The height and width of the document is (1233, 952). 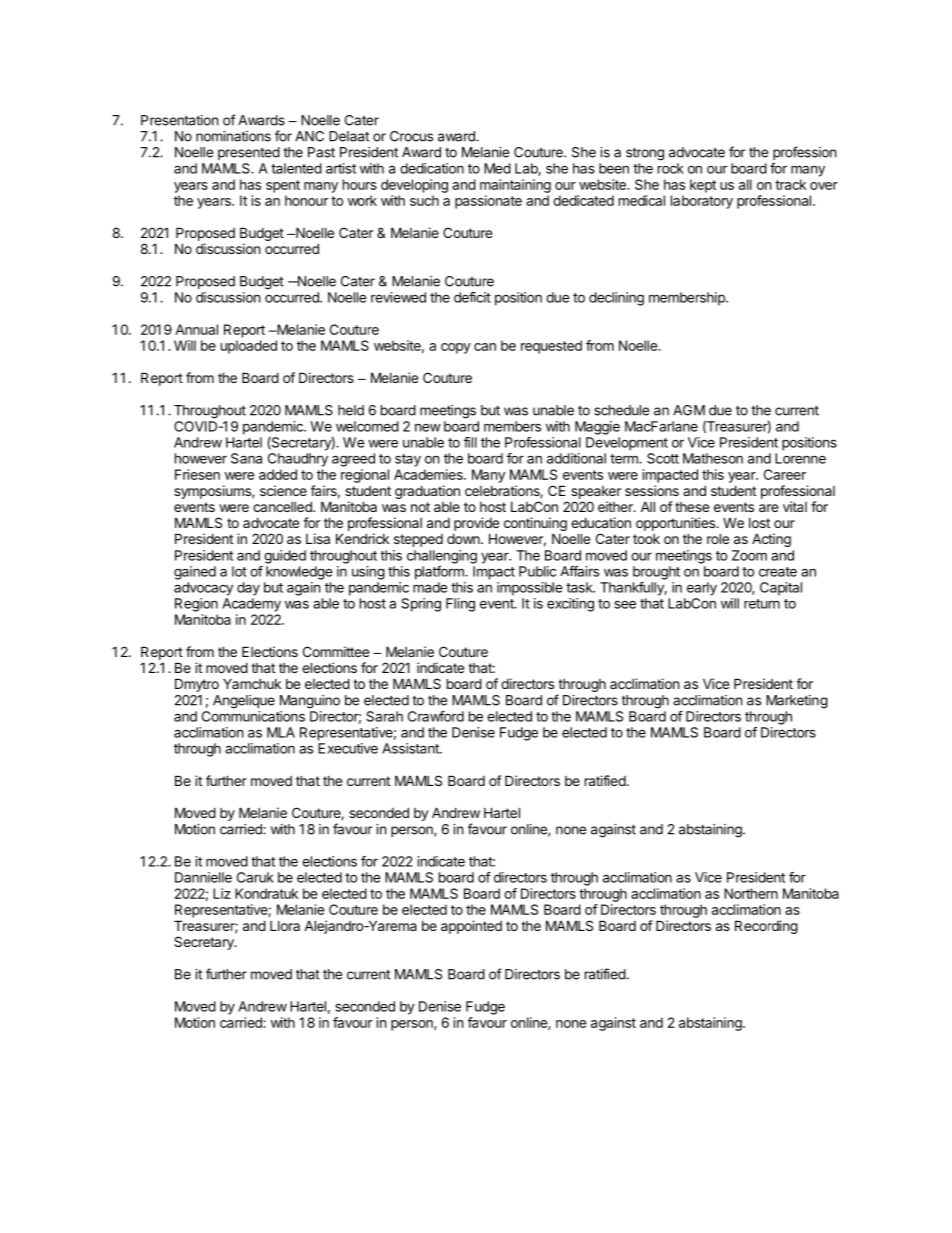 What do you see at coordinates (476, 524) in the document?
I see `provide` at bounding box center [476, 524].
